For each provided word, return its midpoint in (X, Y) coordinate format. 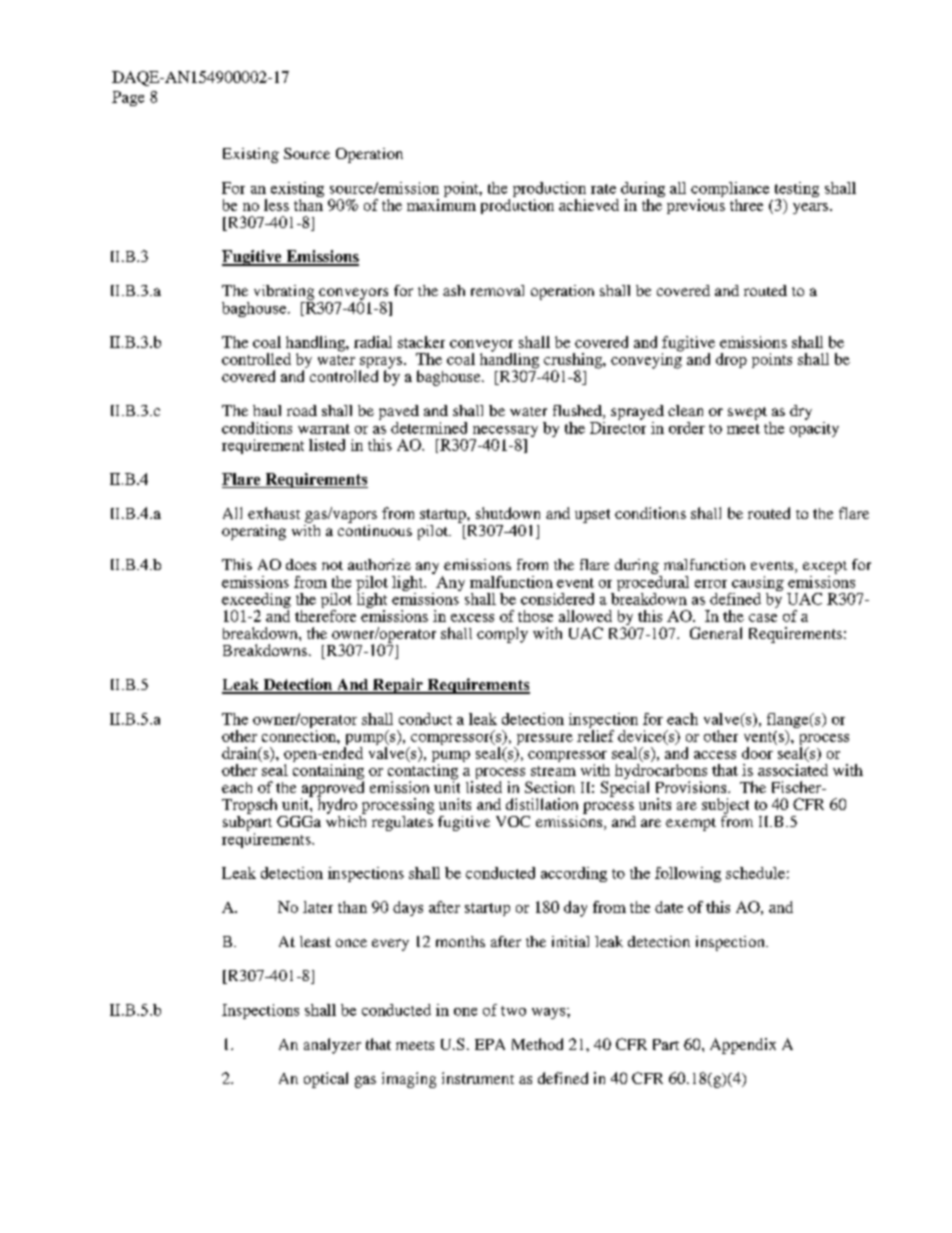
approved (332, 789)
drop (731, 360)
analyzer (332, 1046)
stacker (421, 342)
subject (725, 806)
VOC (513, 821)
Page (128, 98)
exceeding (256, 602)
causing (757, 585)
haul (267, 410)
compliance (730, 191)
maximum (441, 205)
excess (472, 618)
